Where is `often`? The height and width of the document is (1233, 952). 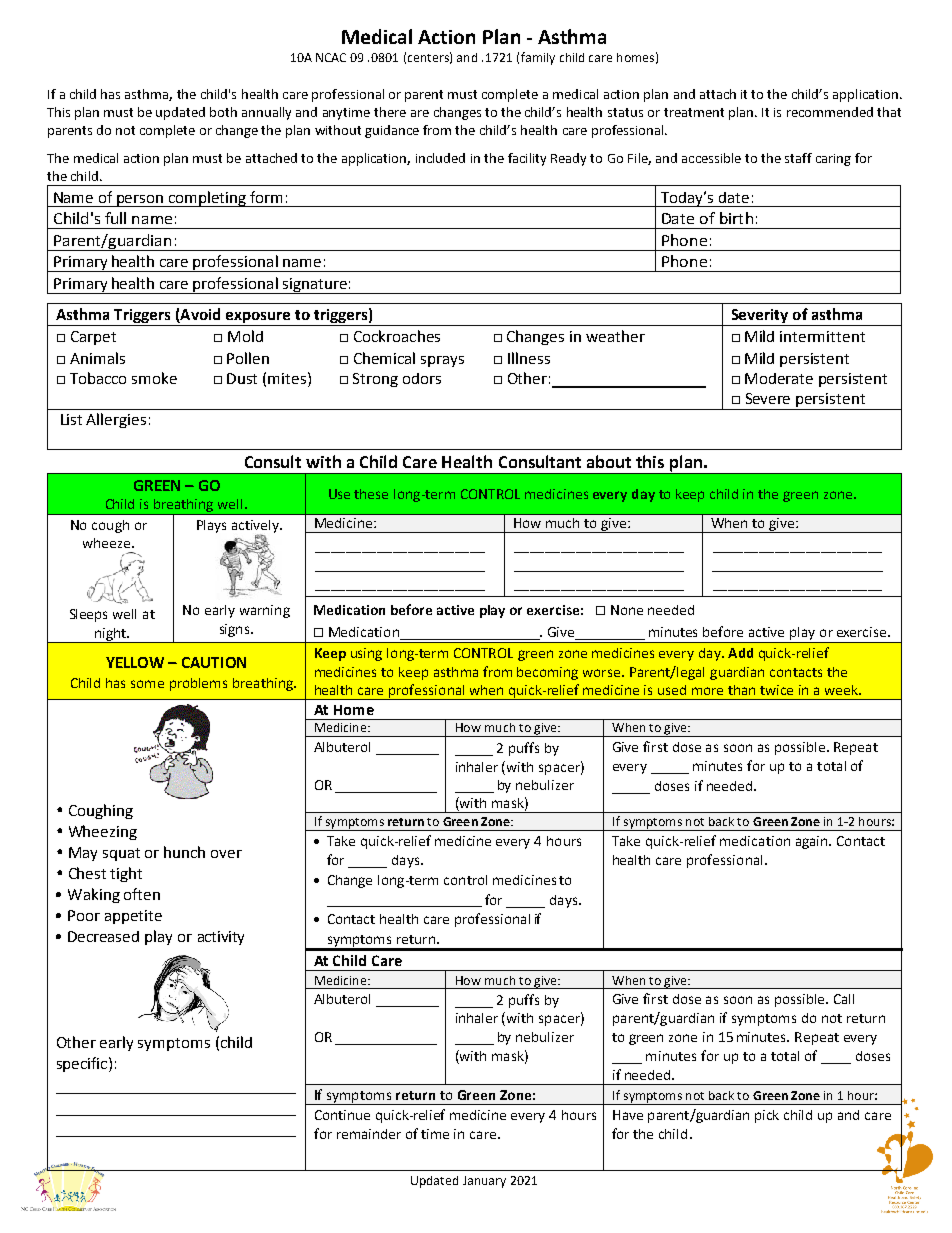 often is located at coordinates (142, 894).
